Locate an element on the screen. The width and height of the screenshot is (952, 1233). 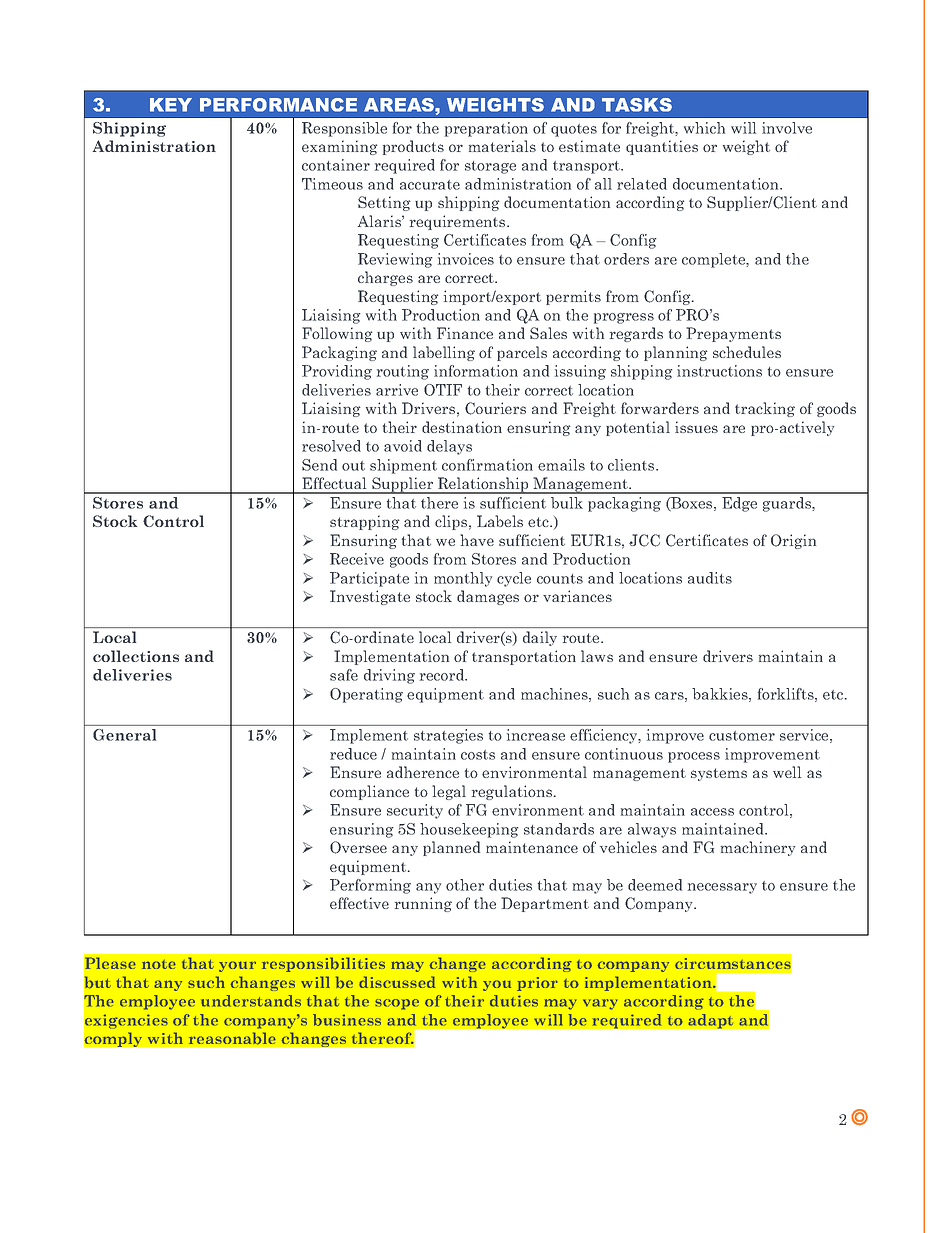
adapt is located at coordinates (711, 1021).
